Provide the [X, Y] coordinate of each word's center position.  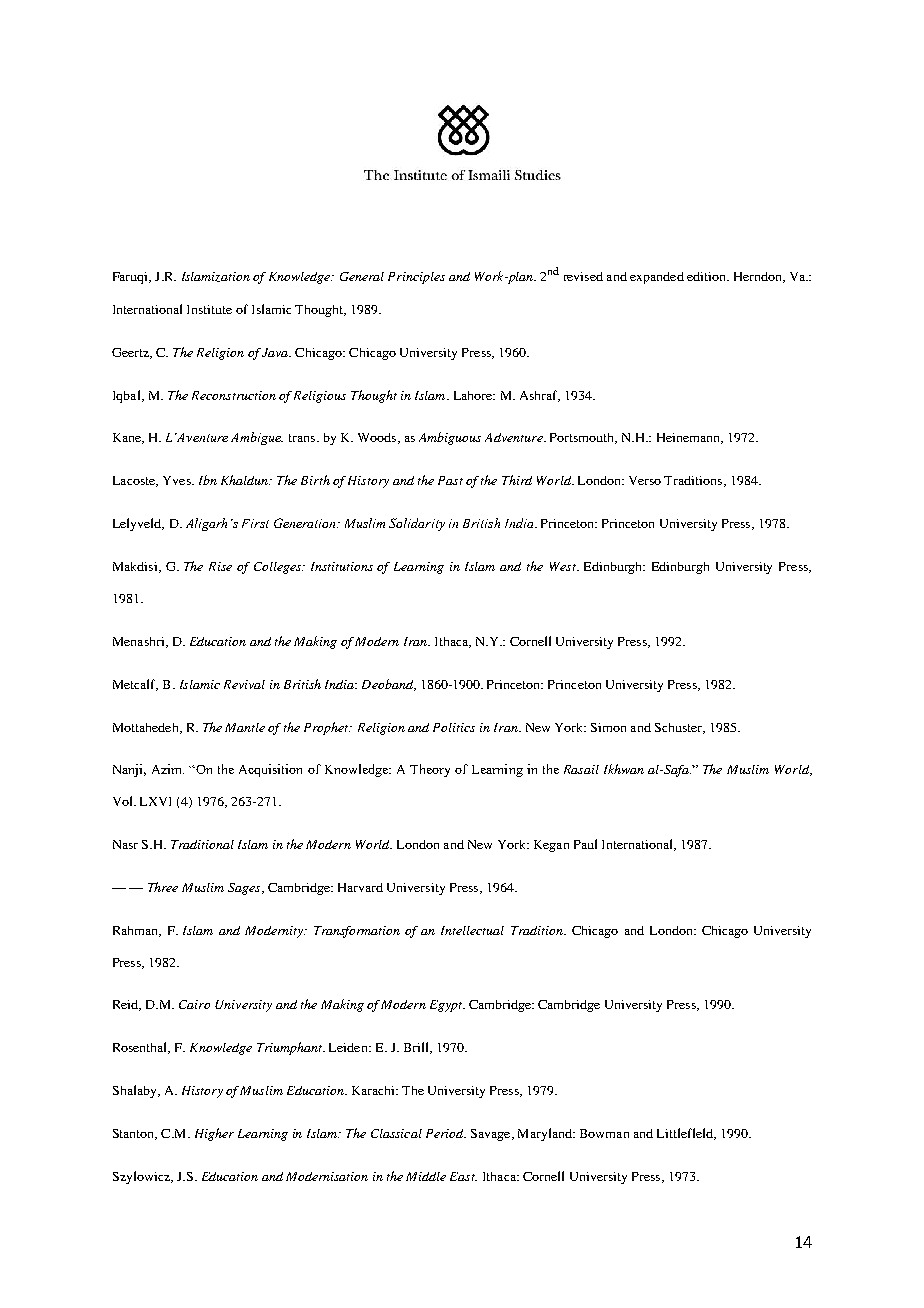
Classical [396, 1133]
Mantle [245, 727]
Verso [645, 480]
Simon [608, 727]
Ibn [208, 480]
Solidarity [417, 524]
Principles [416, 278]
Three [163, 887]
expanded [657, 278]
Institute [209, 309]
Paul [585, 844]
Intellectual [472, 930]
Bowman [604, 1133]
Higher [214, 1134]
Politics [454, 727]
